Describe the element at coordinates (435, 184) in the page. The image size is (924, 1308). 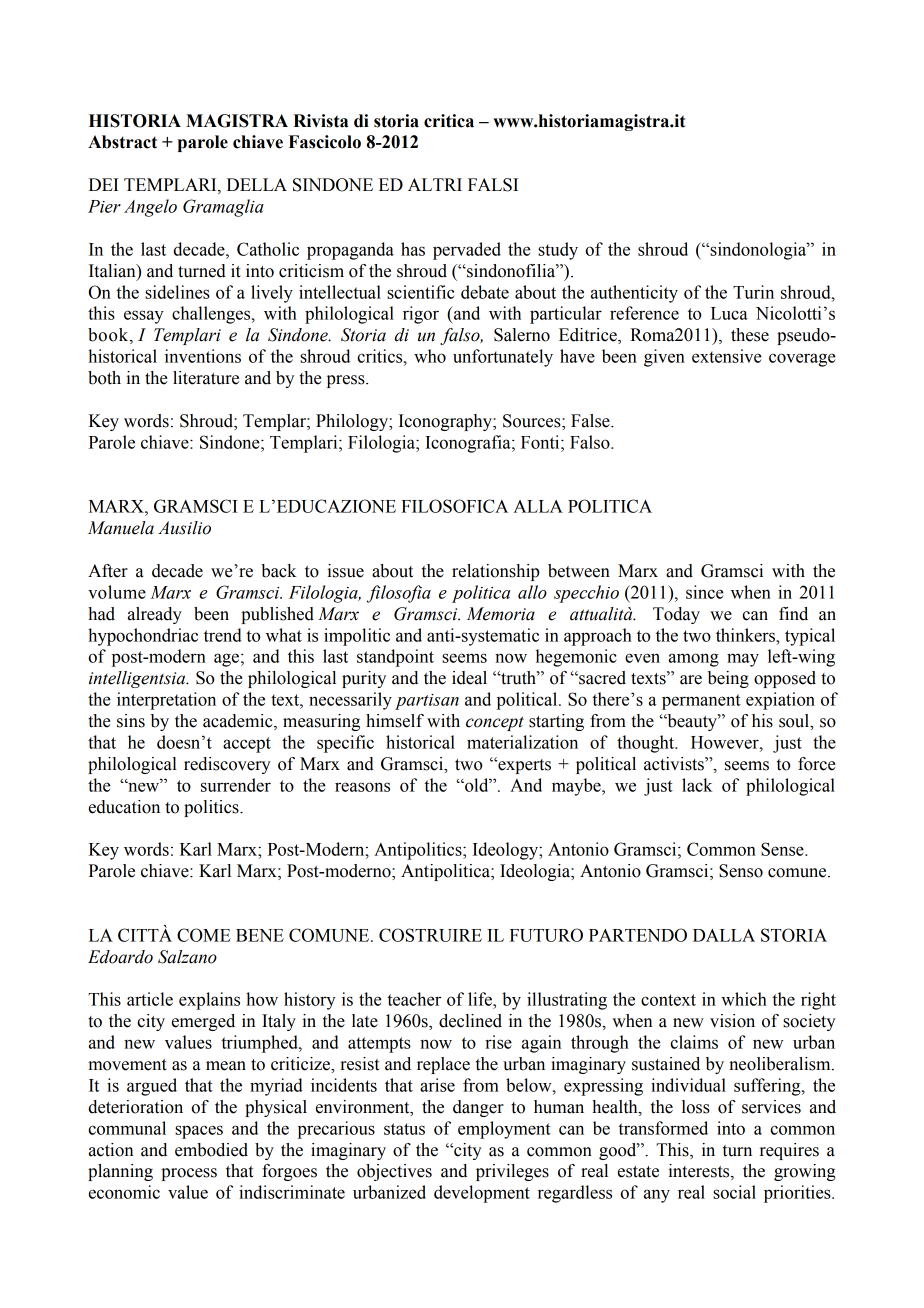
I see `ALTRI` at that location.
